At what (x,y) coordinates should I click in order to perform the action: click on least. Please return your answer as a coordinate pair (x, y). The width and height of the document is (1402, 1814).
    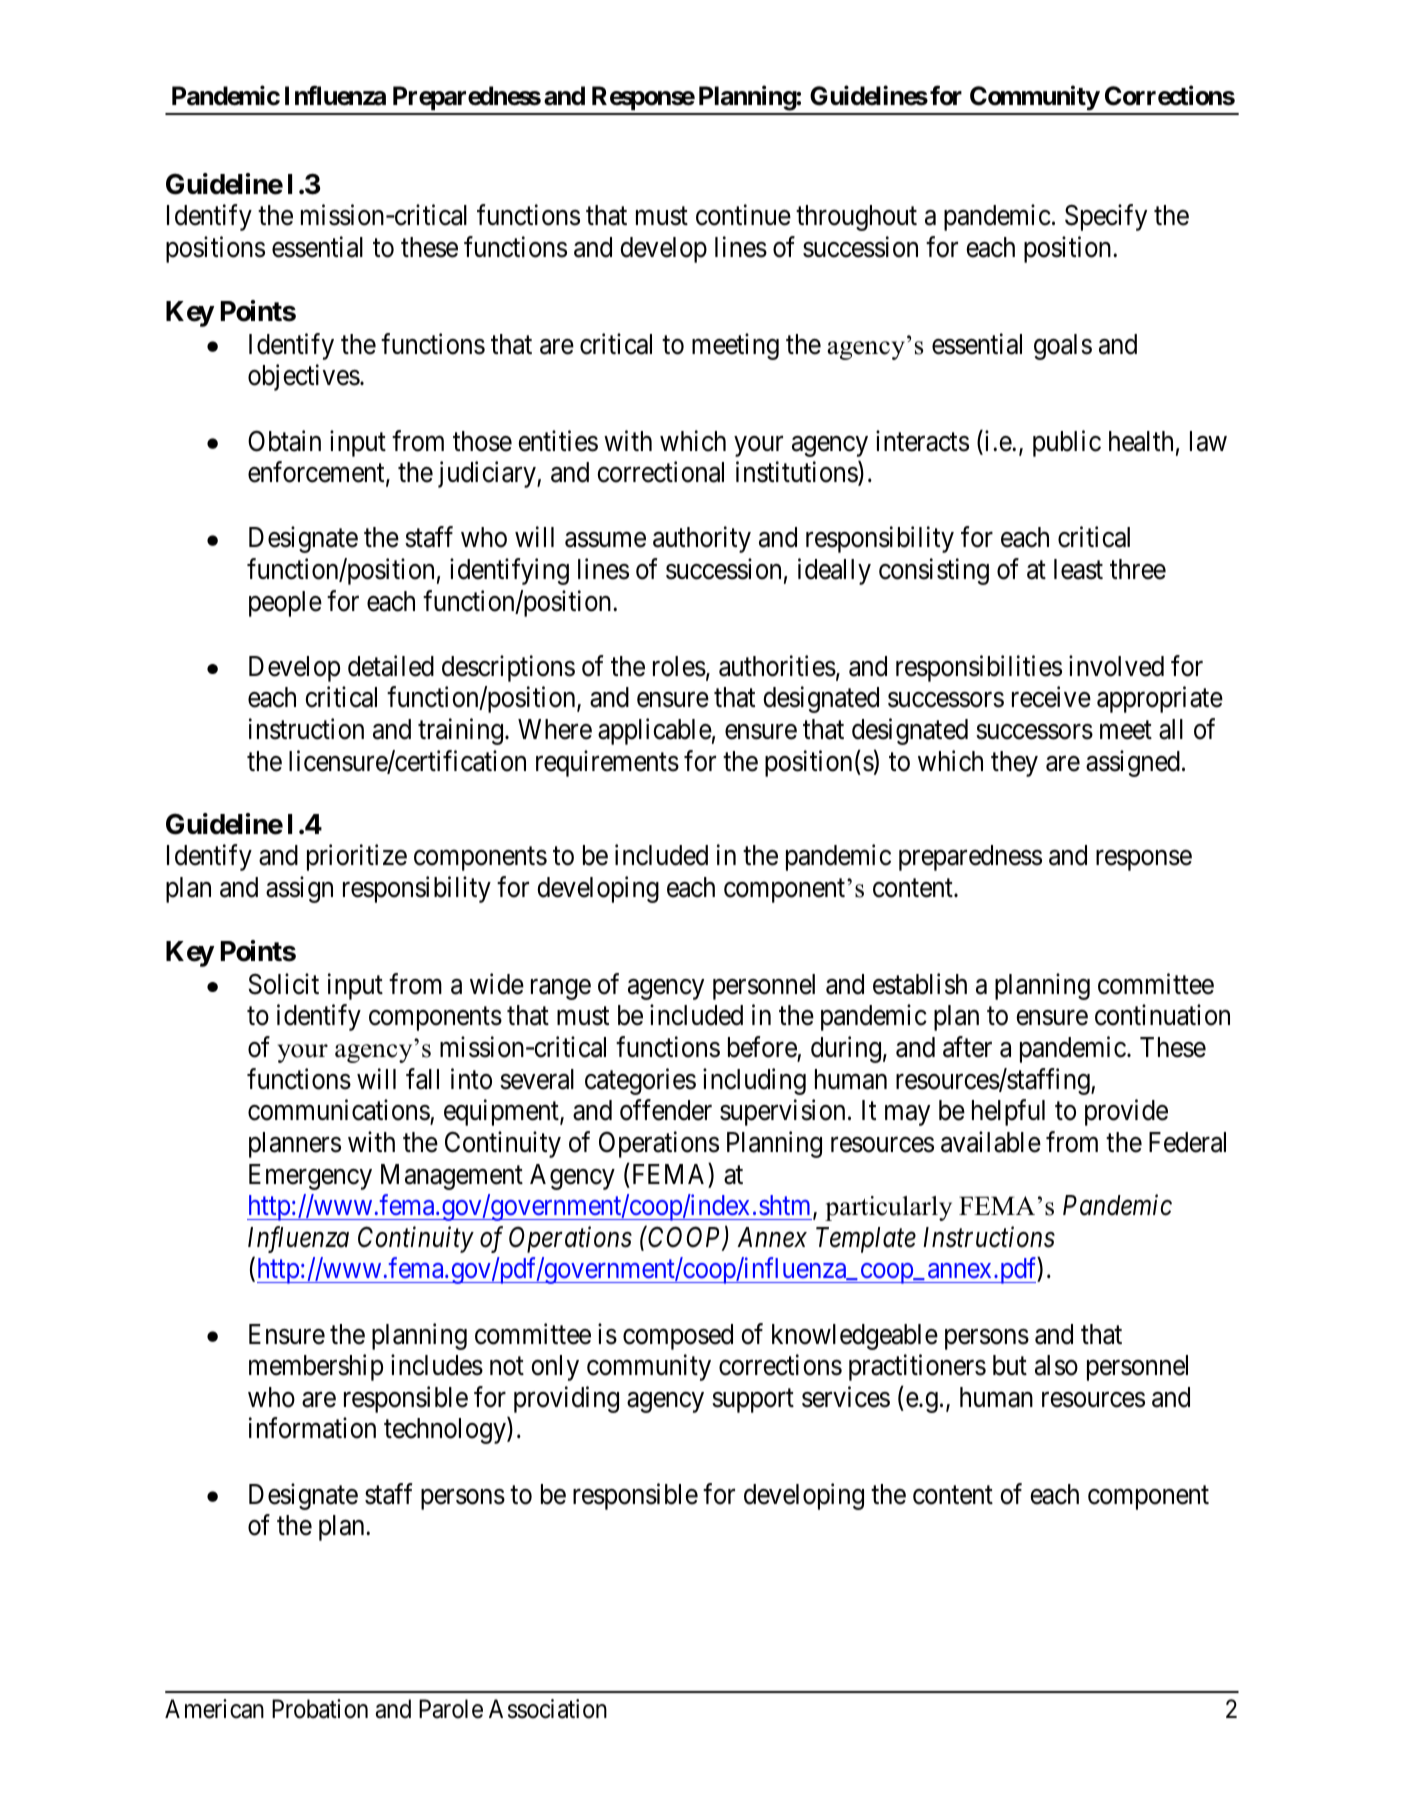
    Looking at the image, I should click on (1078, 569).
